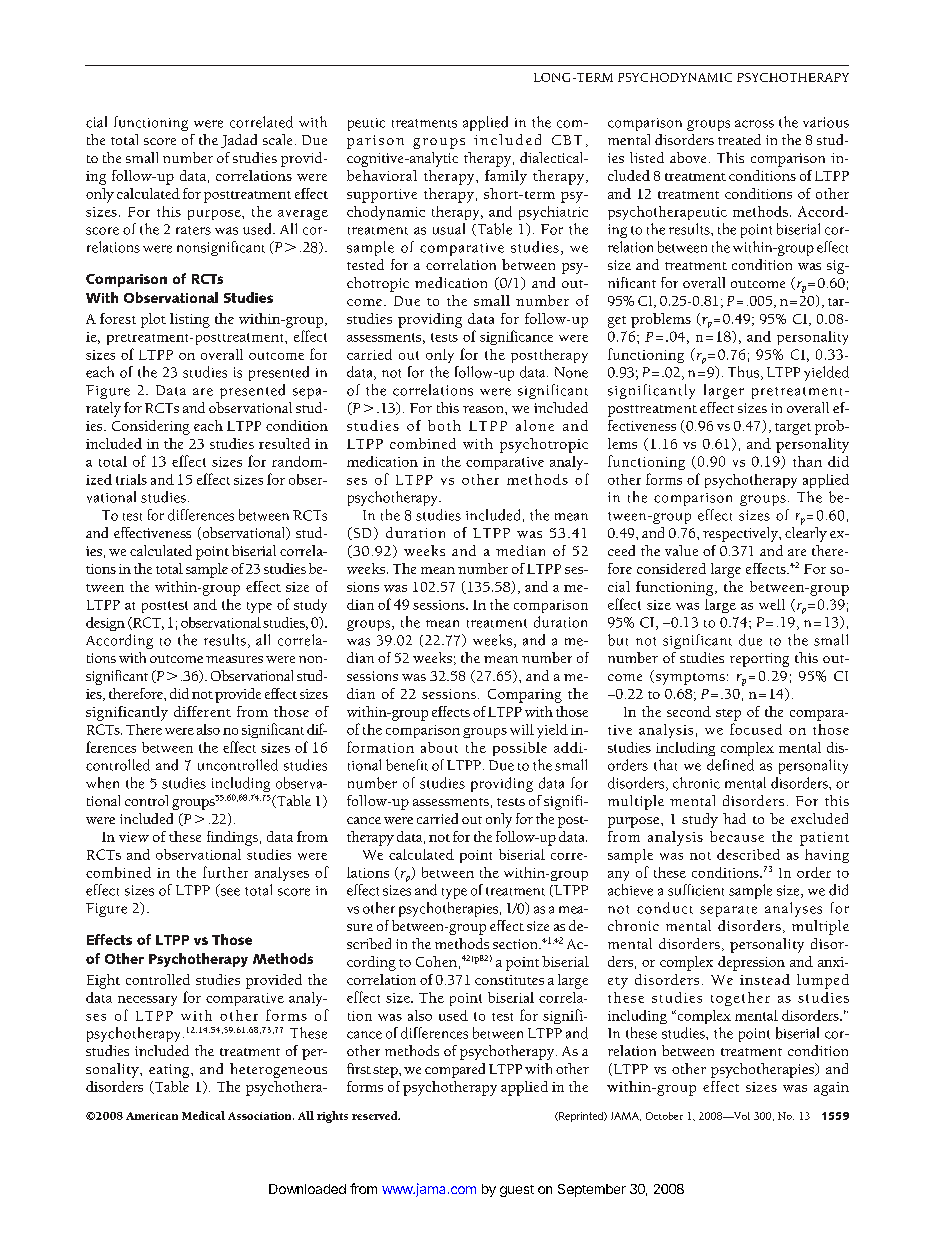 Image resolution: width=952 pixels, height=1233 pixels. I want to click on treated, so click(739, 139).
